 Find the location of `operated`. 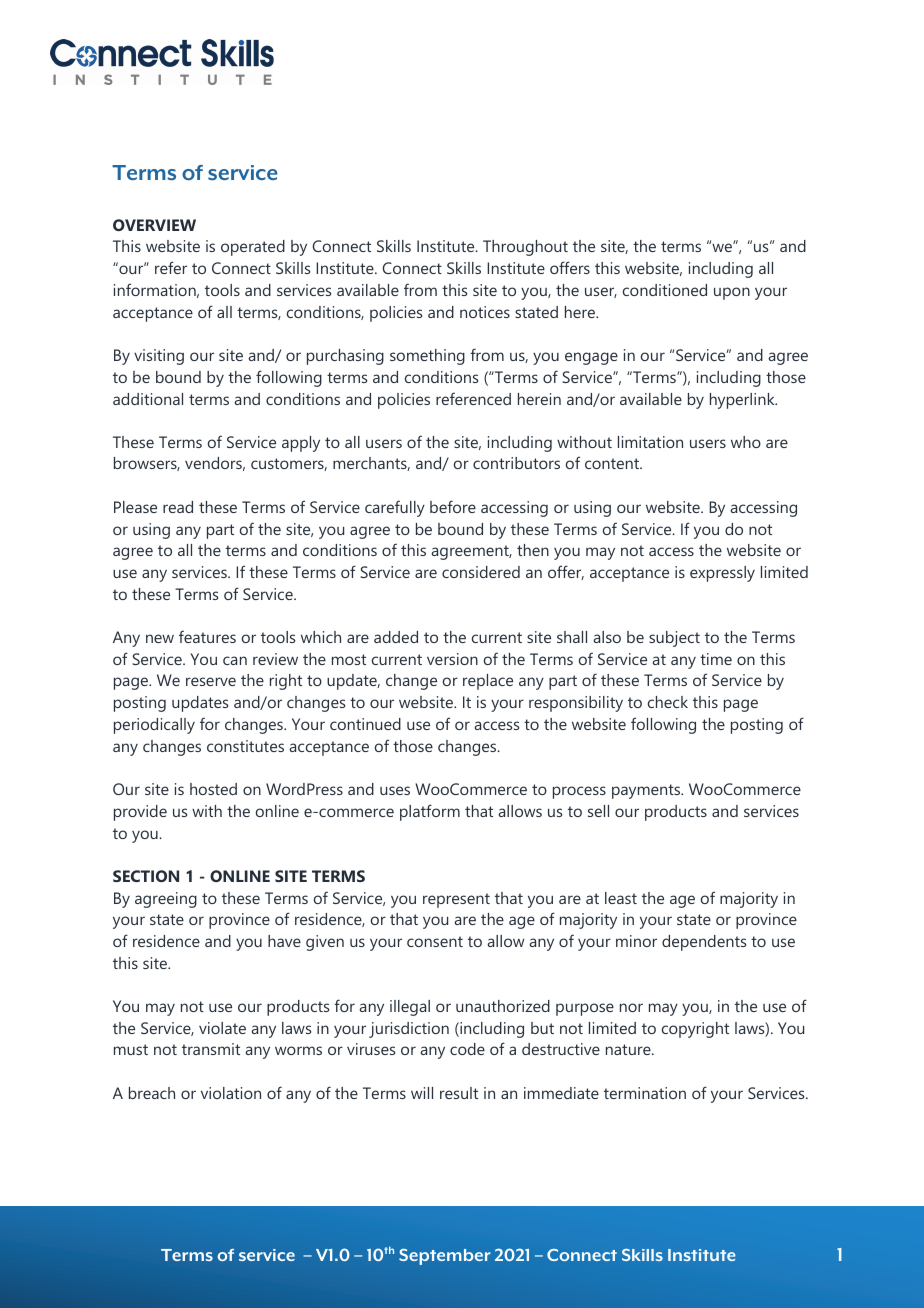

operated is located at coordinates (253, 248).
